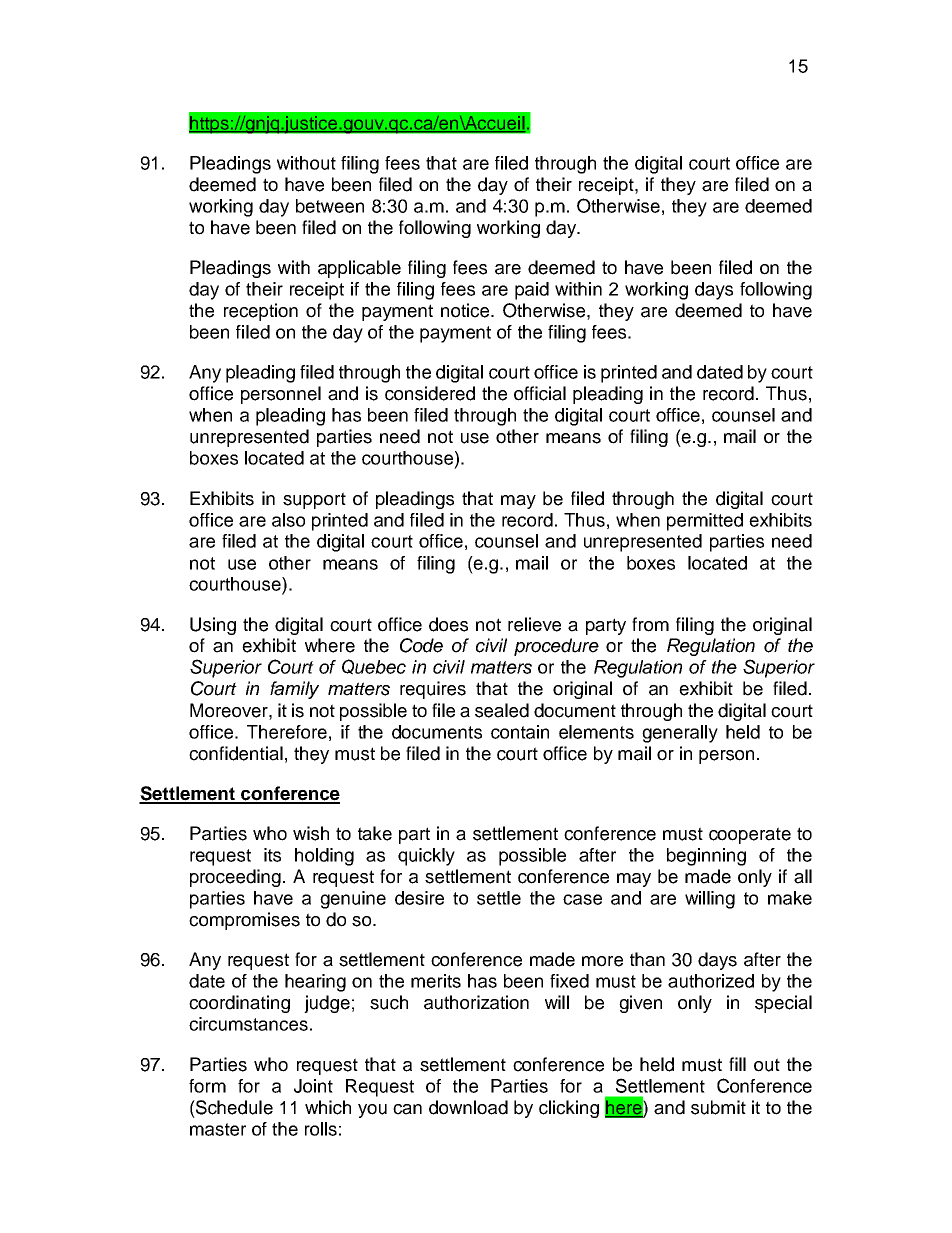 The image size is (952, 1233). Describe the element at coordinates (532, 291) in the page. I see `paid` at that location.
